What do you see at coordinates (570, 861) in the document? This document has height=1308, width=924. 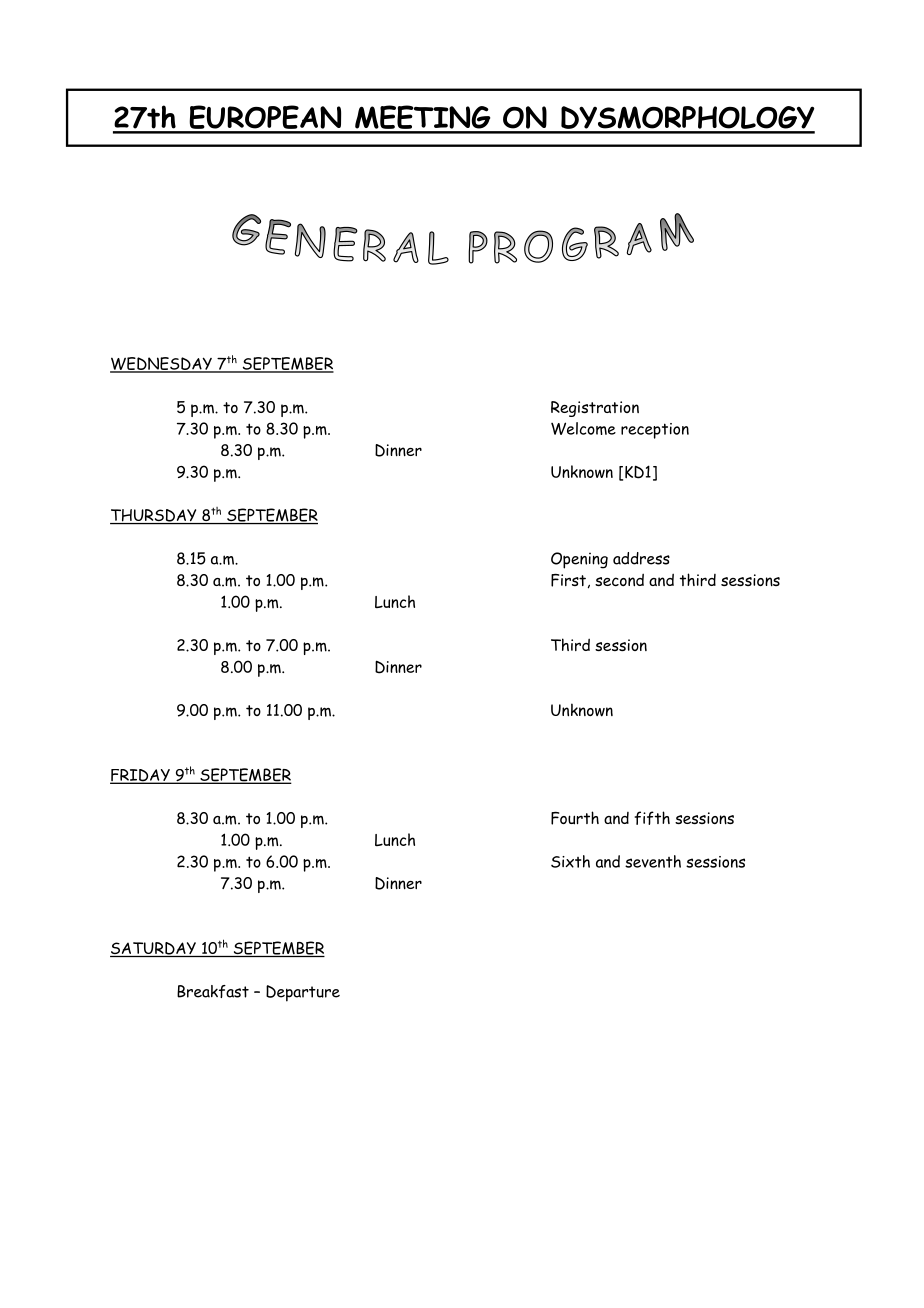 I see `Sixth` at bounding box center [570, 861].
